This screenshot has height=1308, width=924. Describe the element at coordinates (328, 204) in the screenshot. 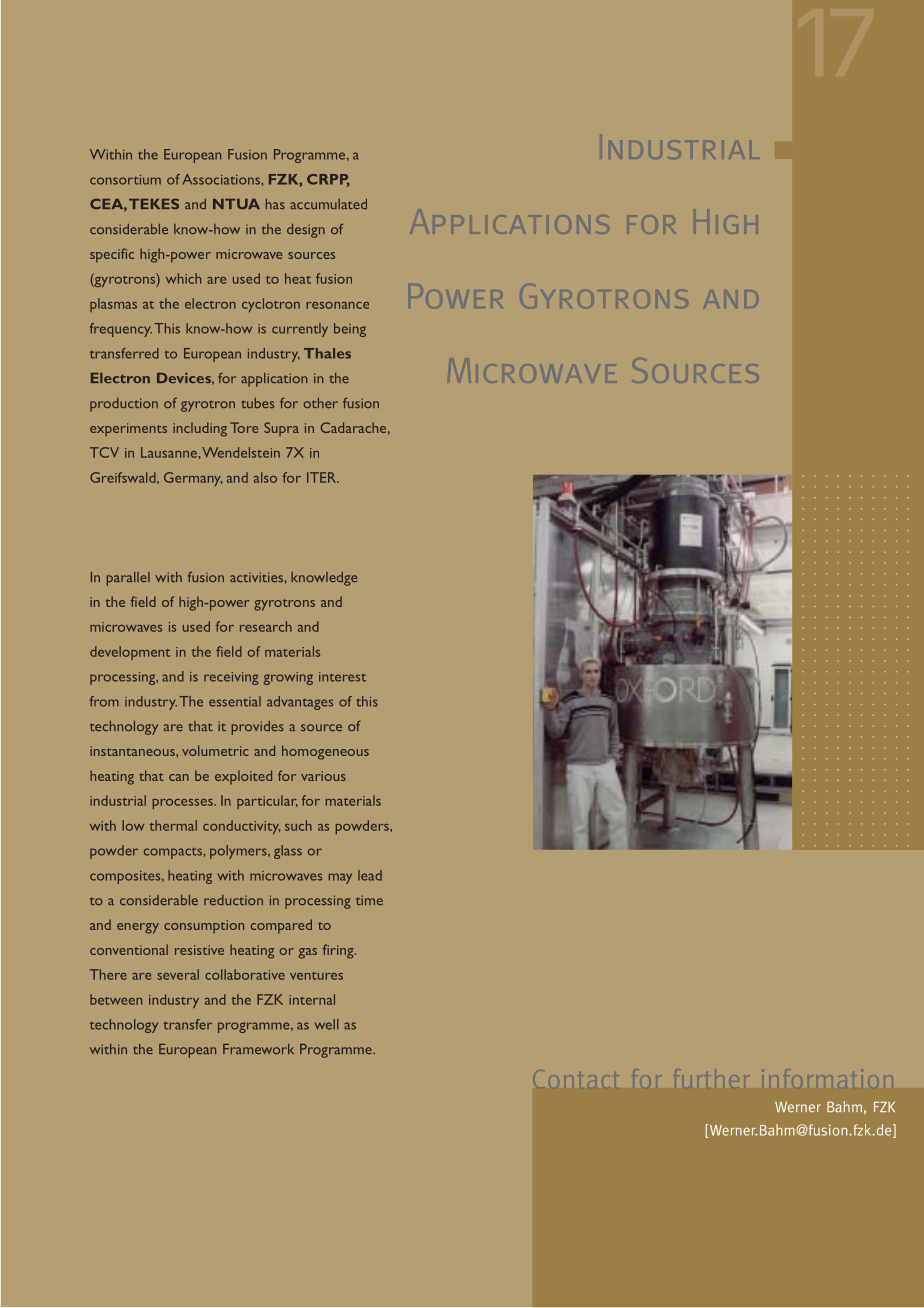

I see `accumulated` at that location.
